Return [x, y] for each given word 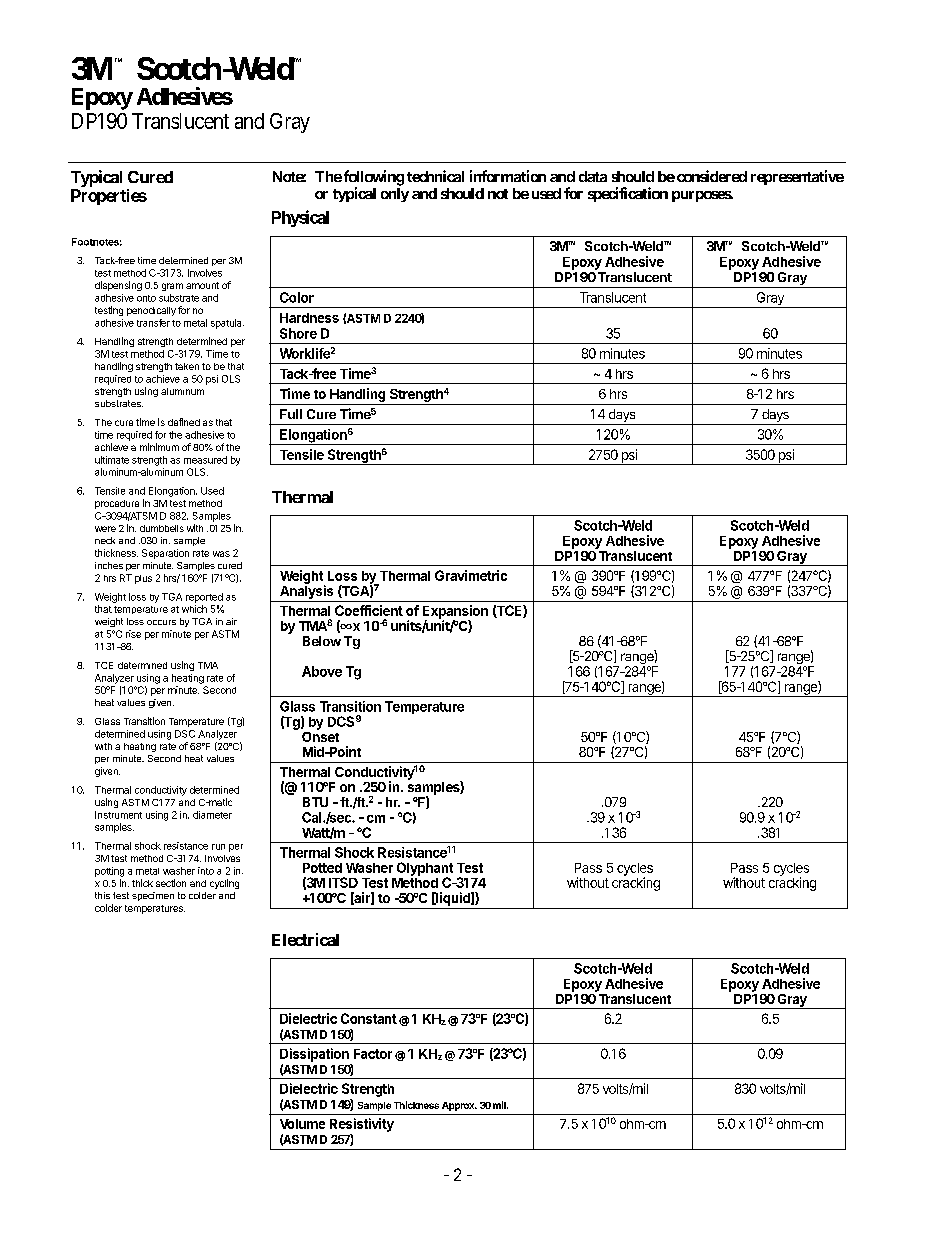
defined [184, 422]
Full [291, 414]
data [593, 176]
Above [322, 671]
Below [322, 641]
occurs [161, 622]
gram [172, 287]
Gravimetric [471, 575]
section [171, 883]
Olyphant [425, 870]
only [395, 195]
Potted [322, 868]
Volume [302, 1124]
